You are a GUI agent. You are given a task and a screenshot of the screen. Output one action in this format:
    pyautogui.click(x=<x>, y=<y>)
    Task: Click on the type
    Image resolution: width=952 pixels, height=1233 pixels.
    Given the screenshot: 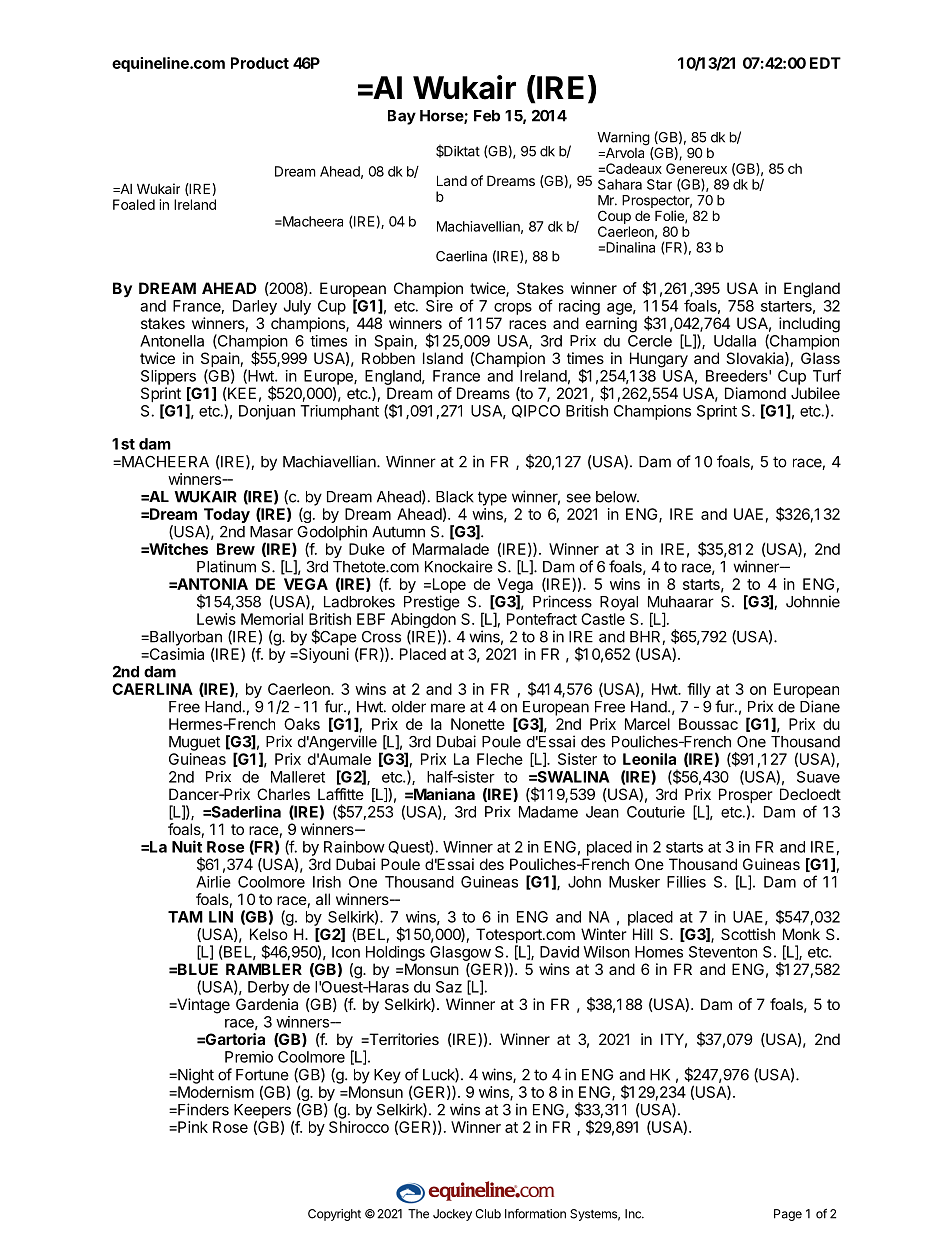 What is the action you would take?
    pyautogui.click(x=492, y=498)
